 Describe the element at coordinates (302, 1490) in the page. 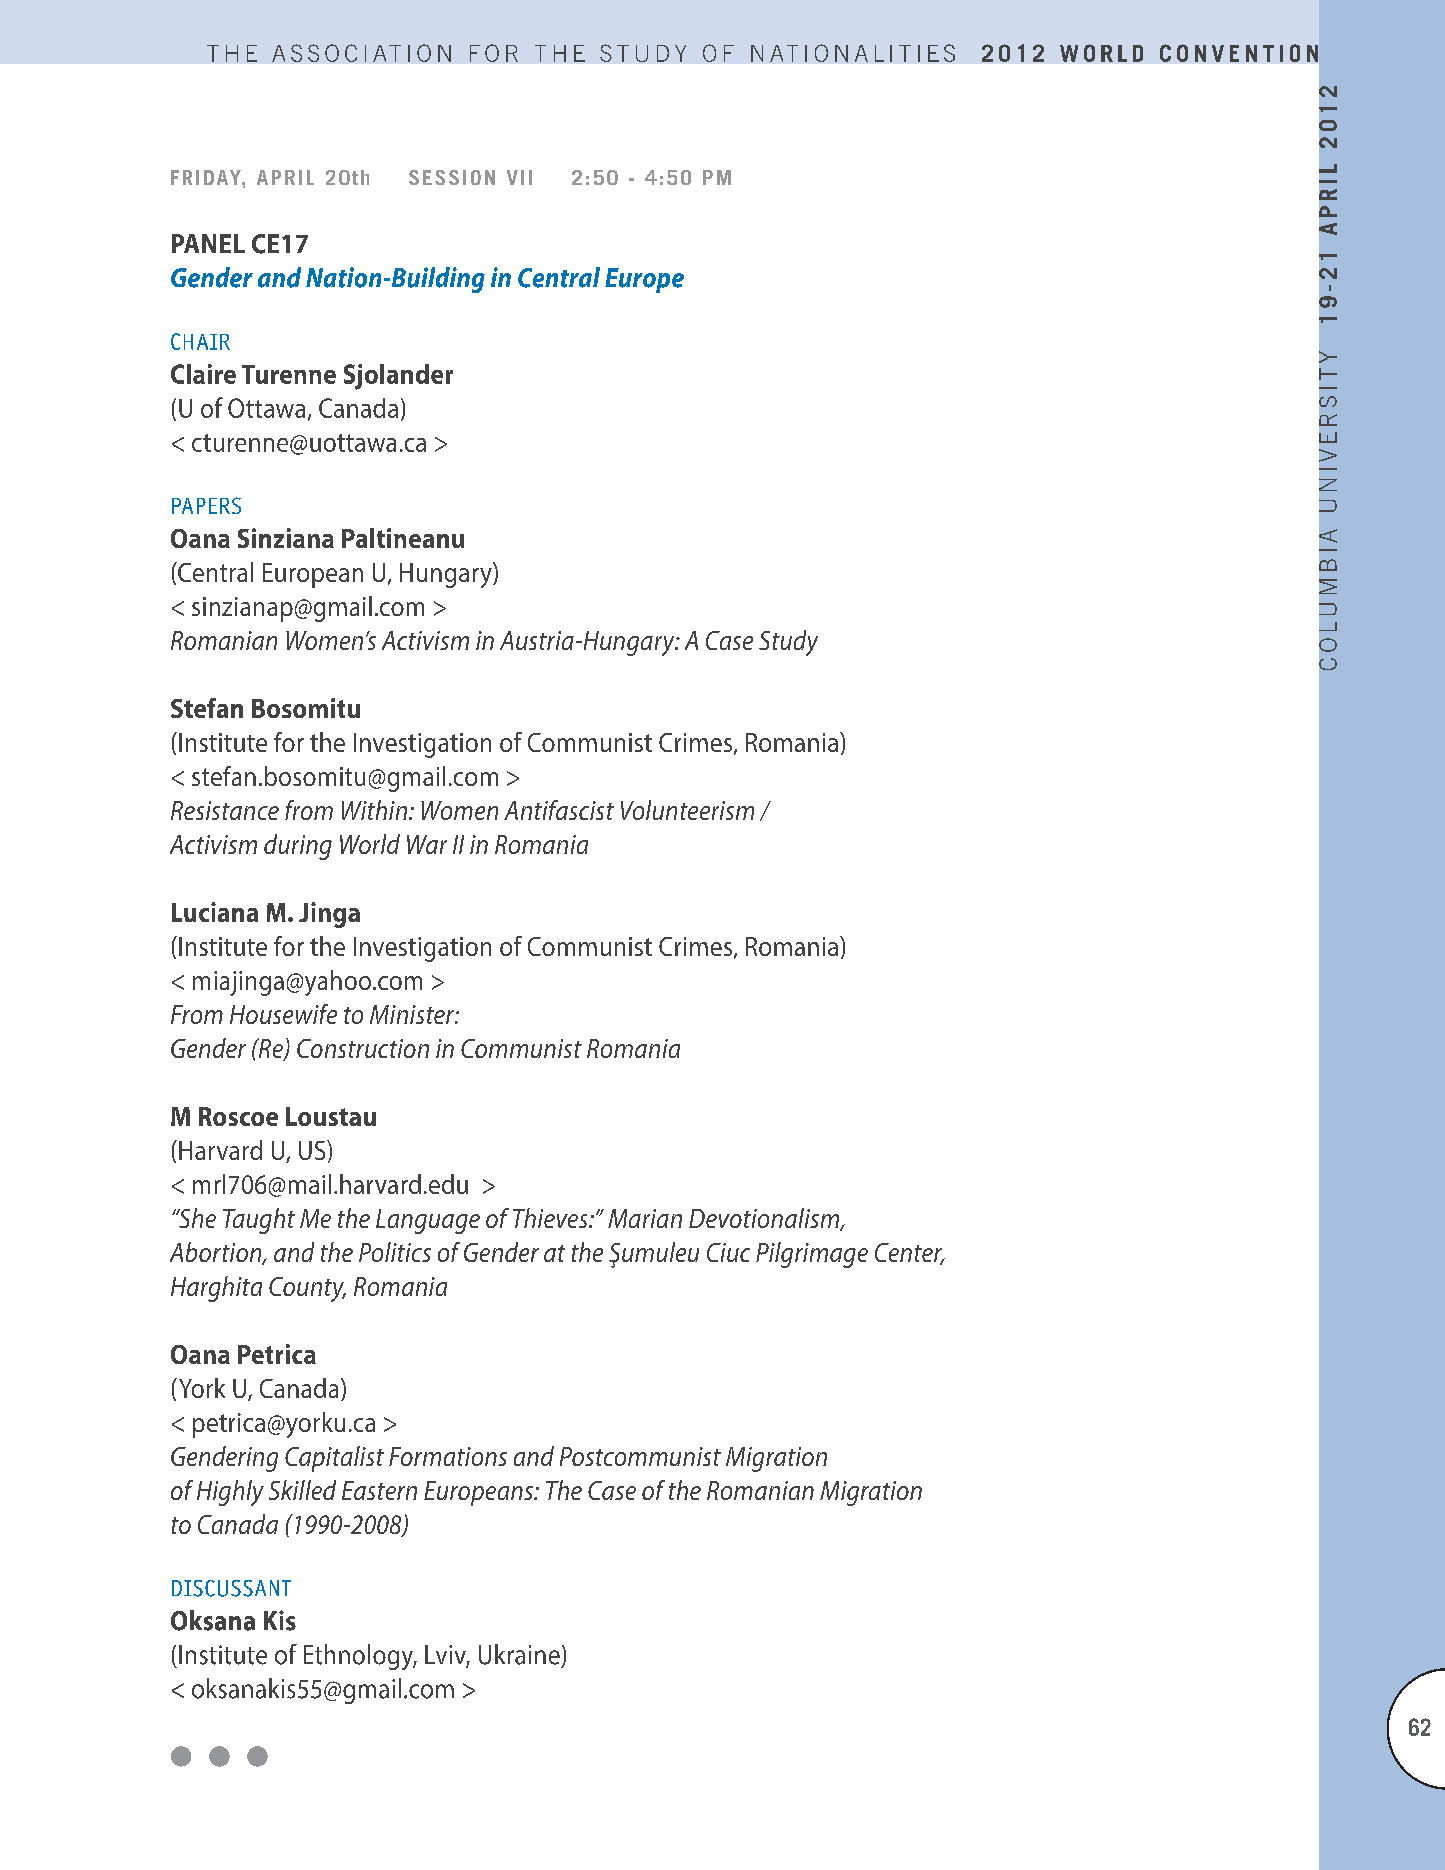

I see `Skilled` at that location.
